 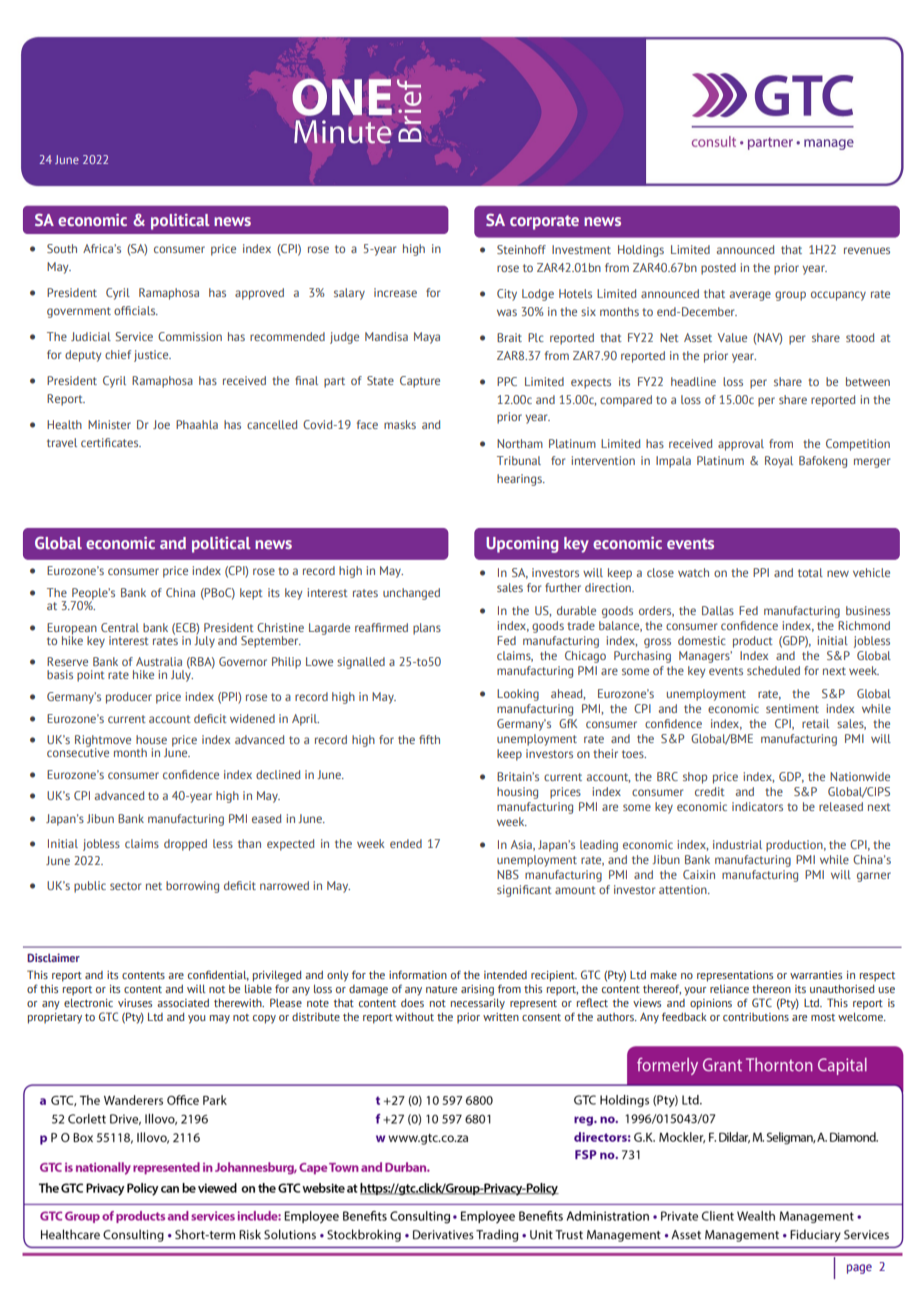 What do you see at coordinates (135, 1003) in the screenshot?
I see `viruses` at bounding box center [135, 1003].
